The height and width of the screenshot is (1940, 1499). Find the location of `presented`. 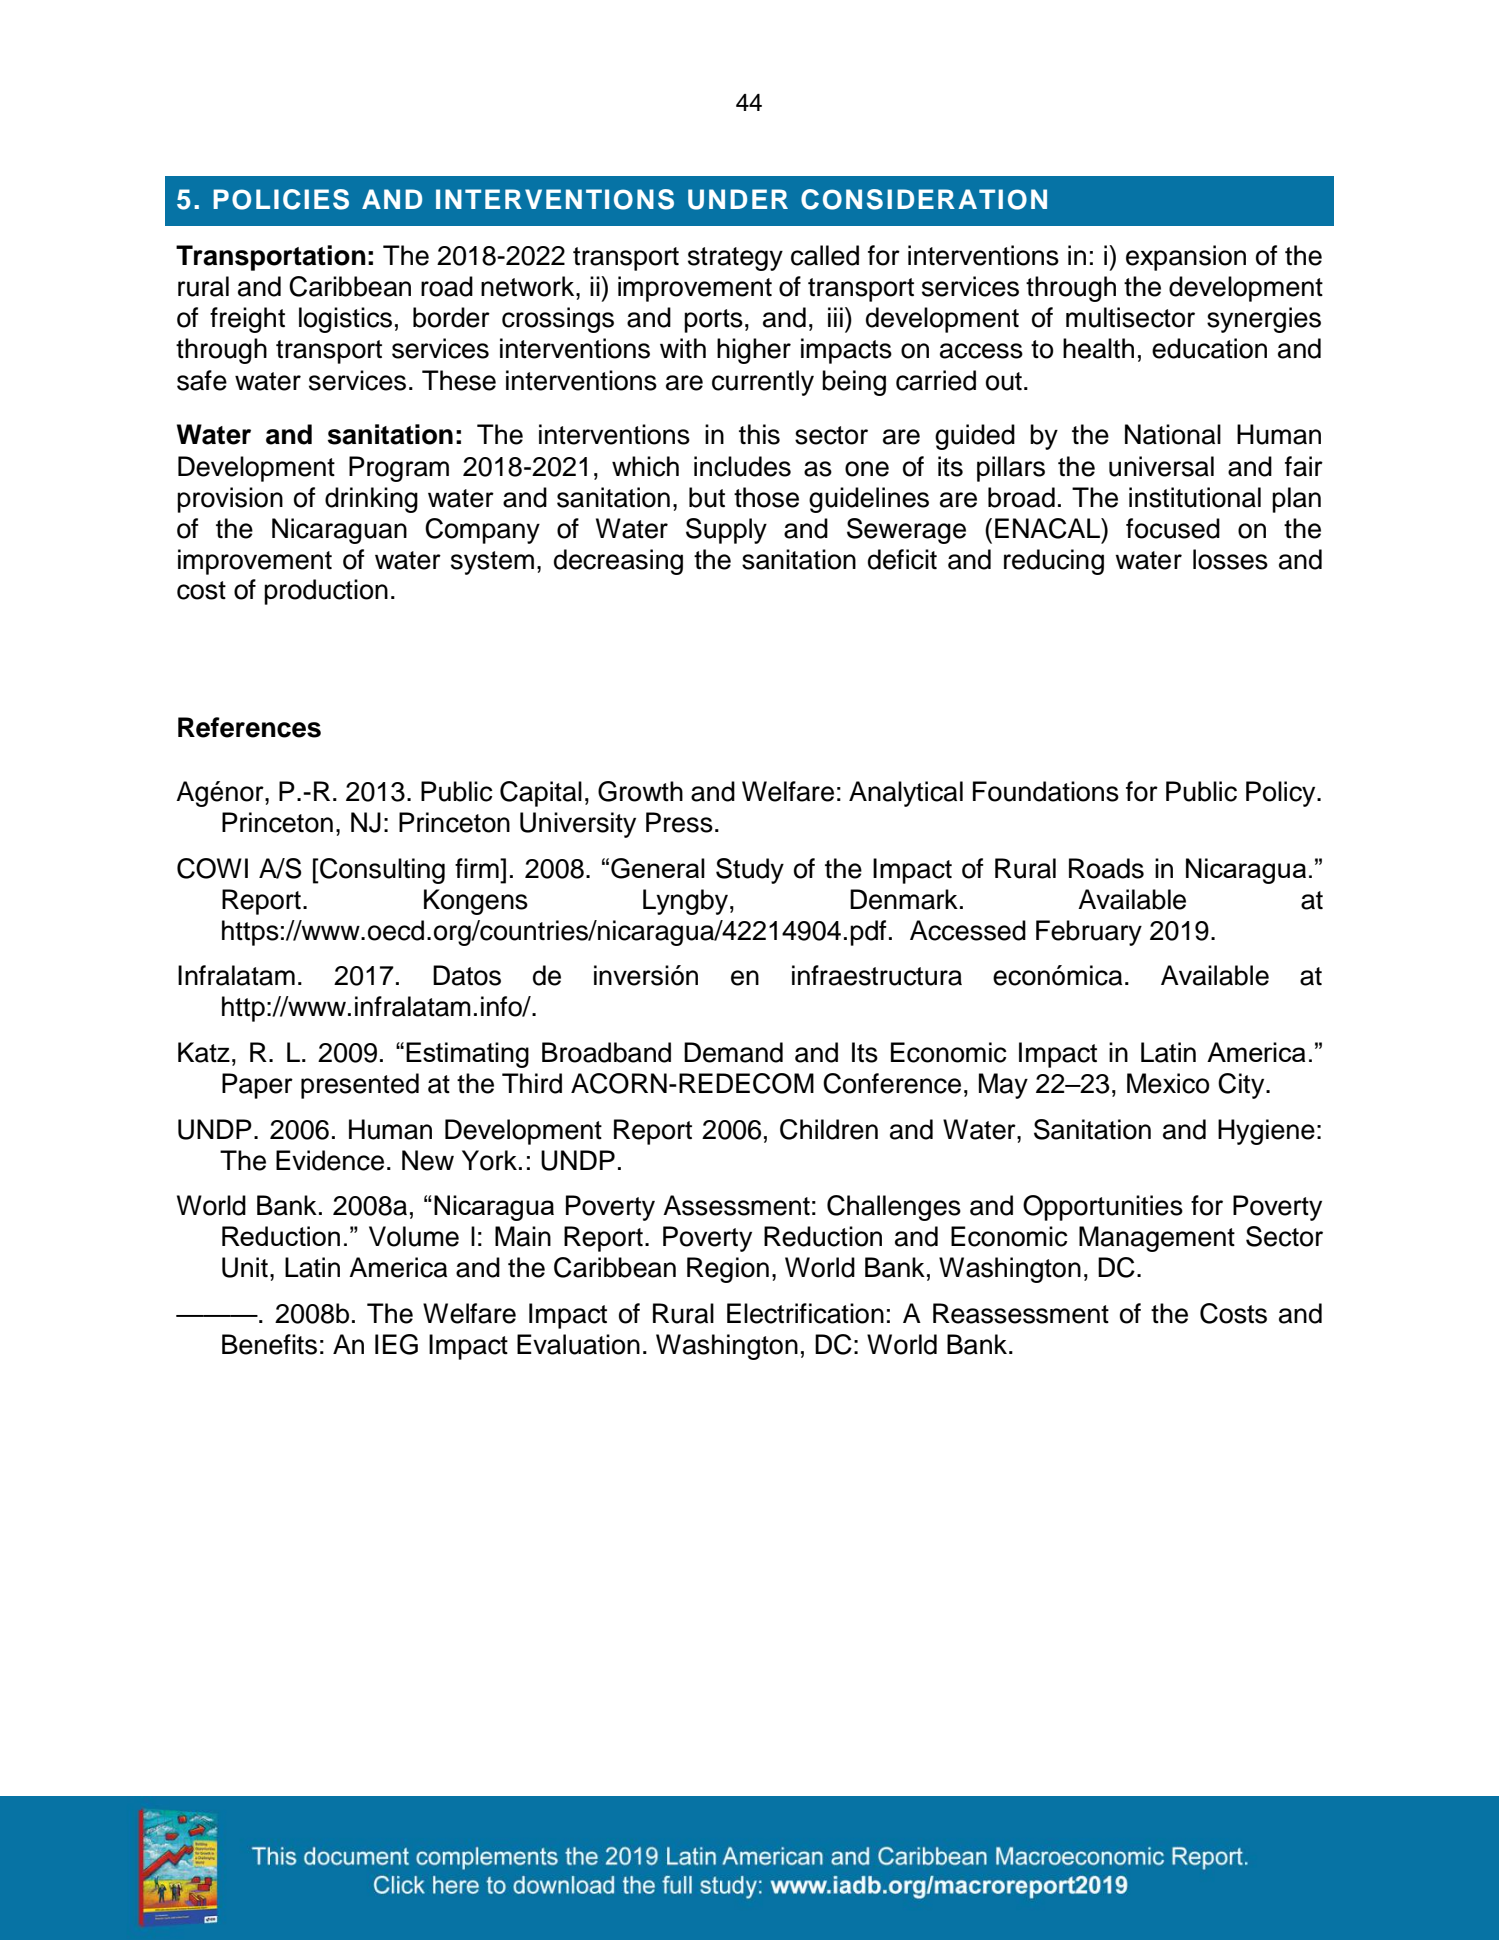

presented is located at coordinates (360, 1086).
